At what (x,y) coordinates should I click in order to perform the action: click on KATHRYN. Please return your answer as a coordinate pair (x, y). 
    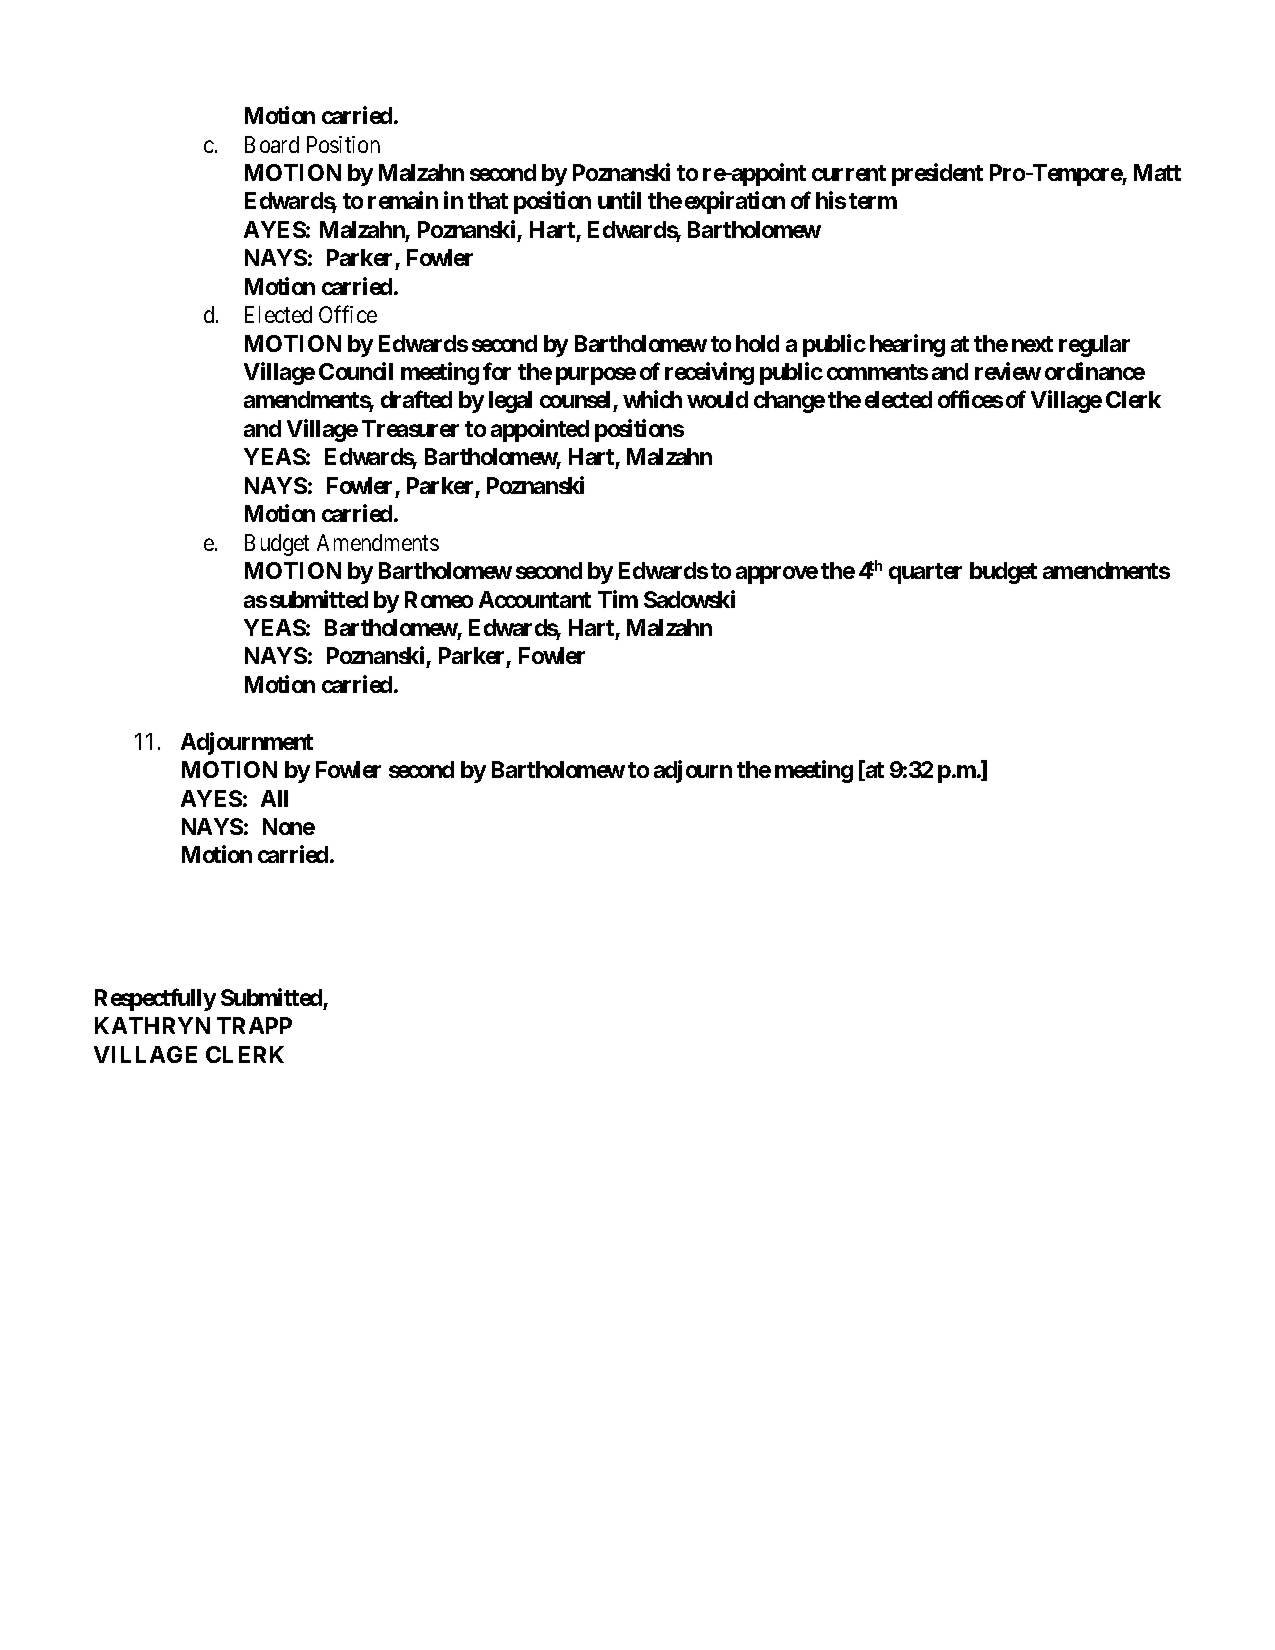
    Looking at the image, I should click on (152, 1025).
